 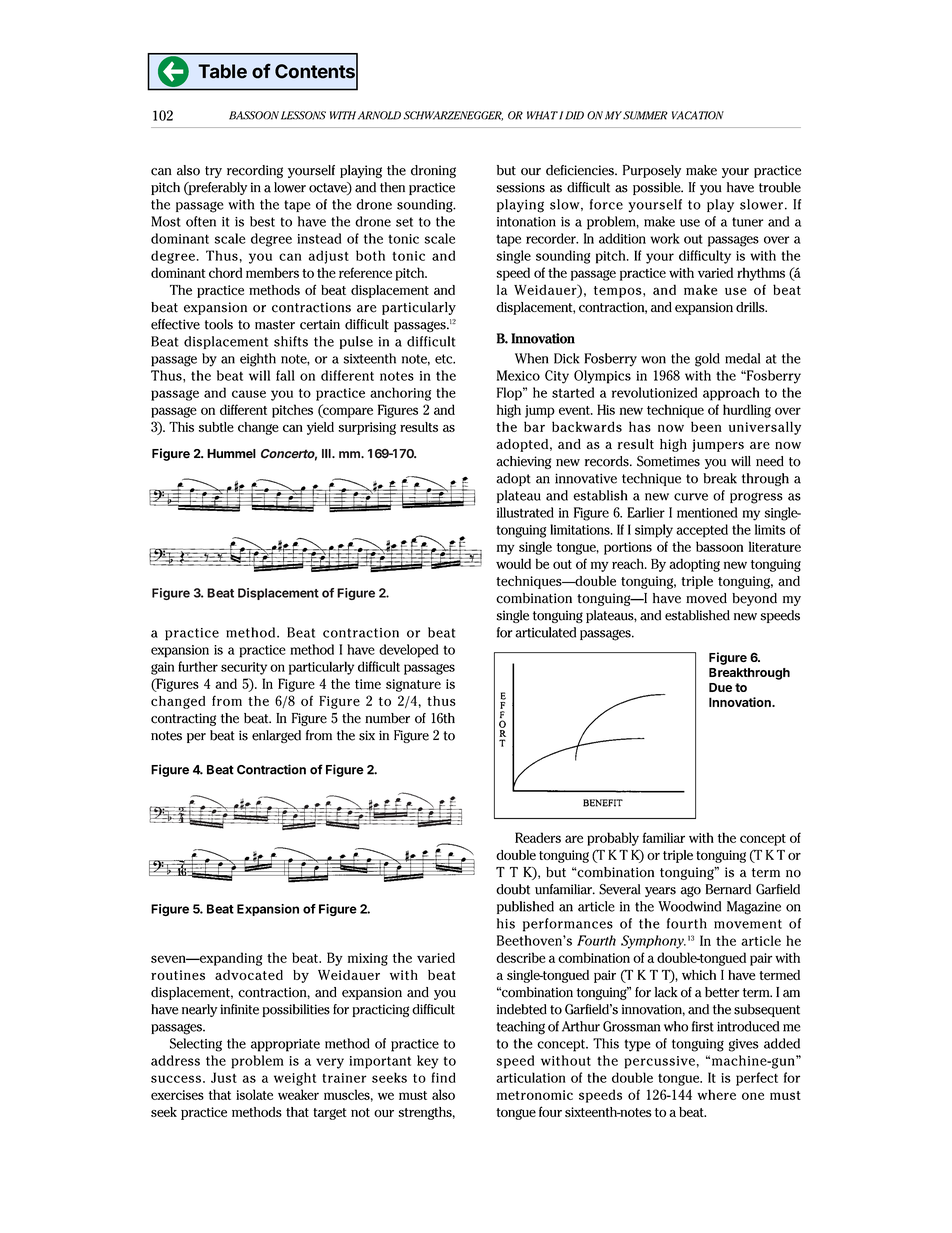 What do you see at coordinates (720, 687) in the screenshot?
I see `Due` at bounding box center [720, 687].
